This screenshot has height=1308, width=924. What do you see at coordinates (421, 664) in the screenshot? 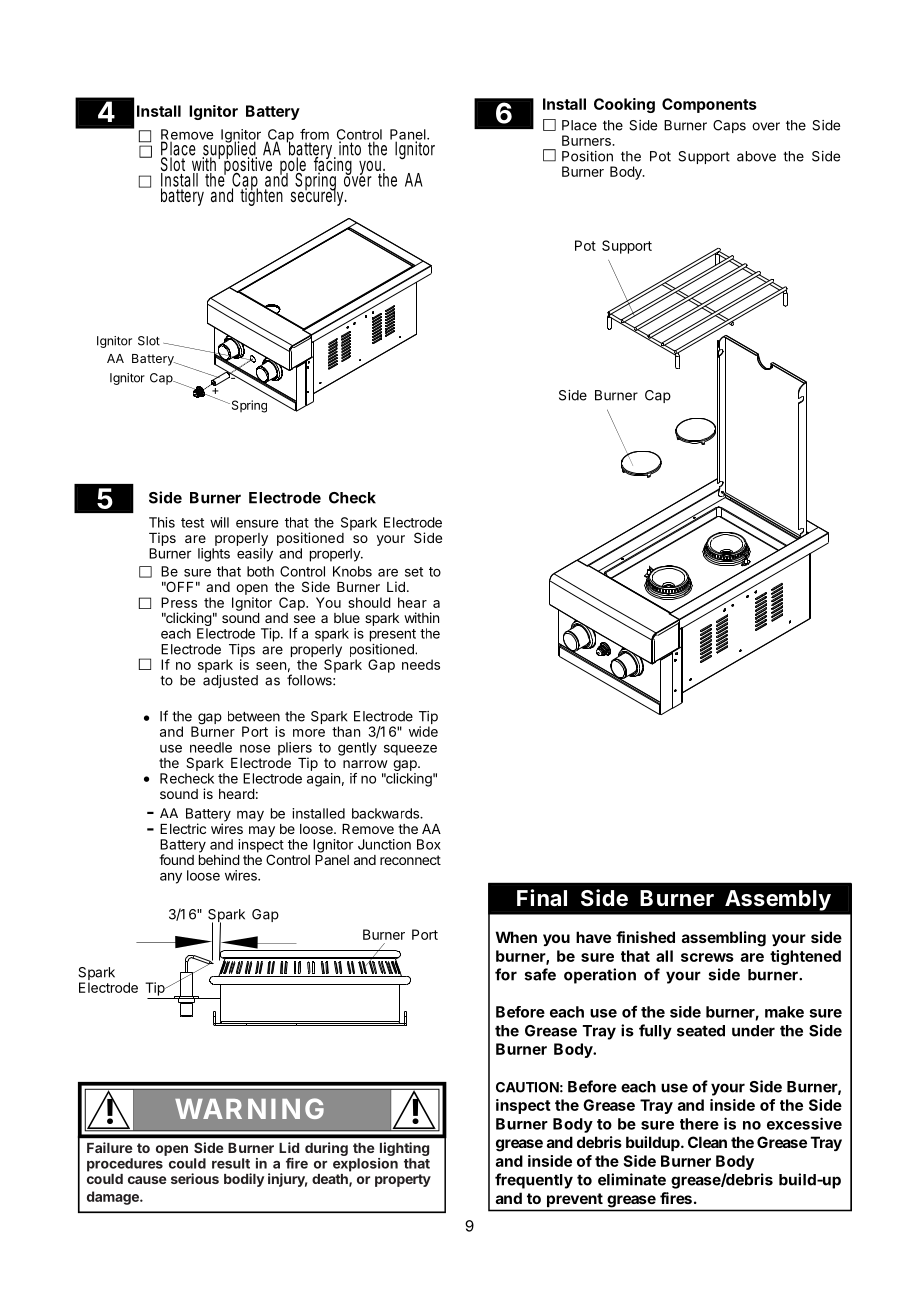
I see `needs` at bounding box center [421, 664].
